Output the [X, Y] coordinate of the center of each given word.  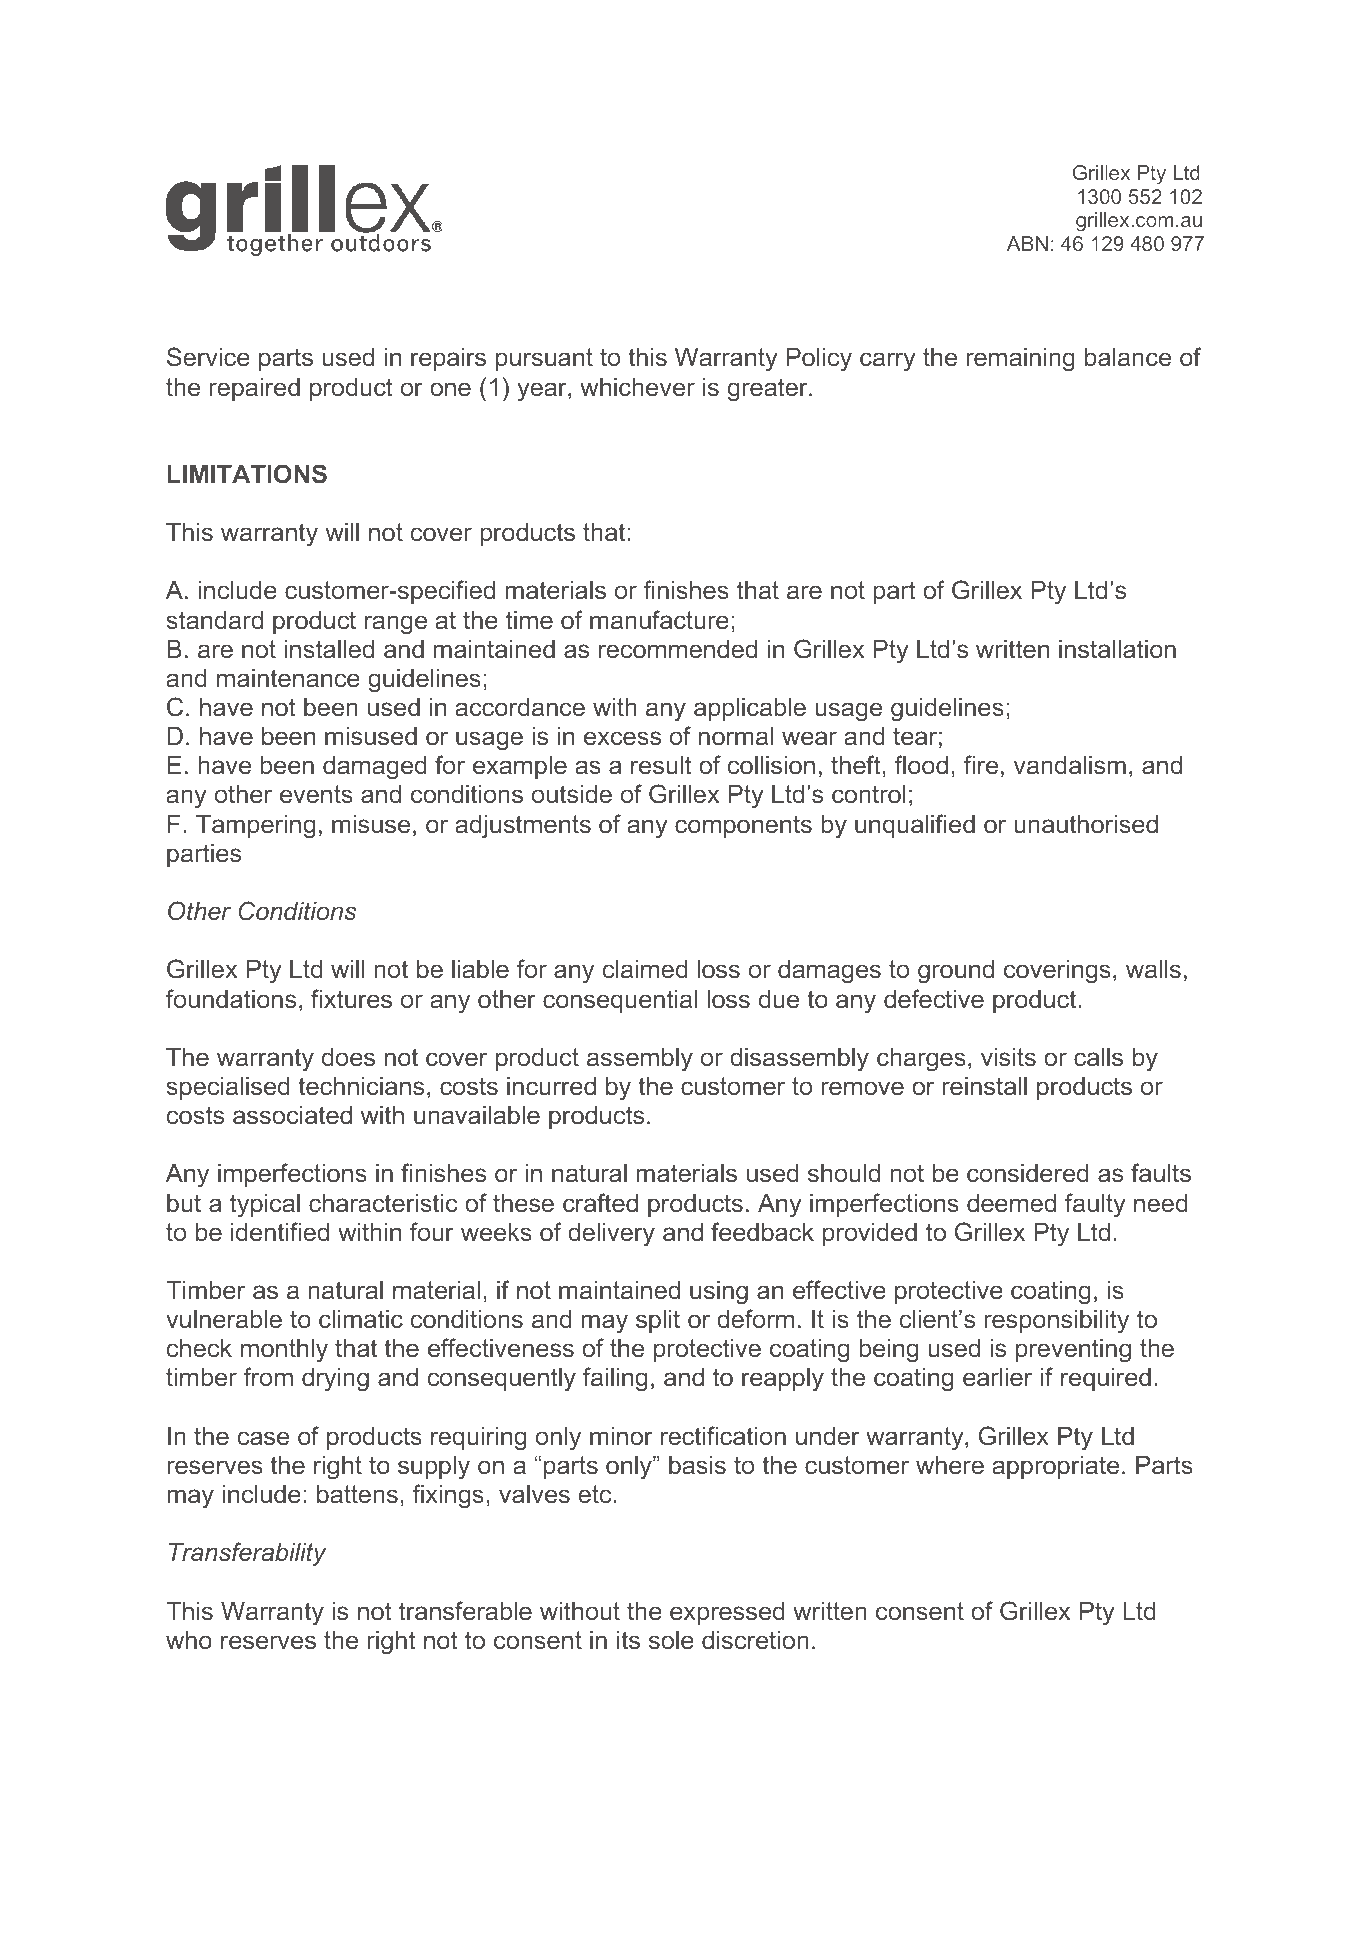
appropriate [1055, 1467]
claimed [645, 969]
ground [956, 972]
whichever [637, 387]
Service [208, 357]
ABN [1027, 243]
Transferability [248, 1554]
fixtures [351, 999]
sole [671, 1640]
